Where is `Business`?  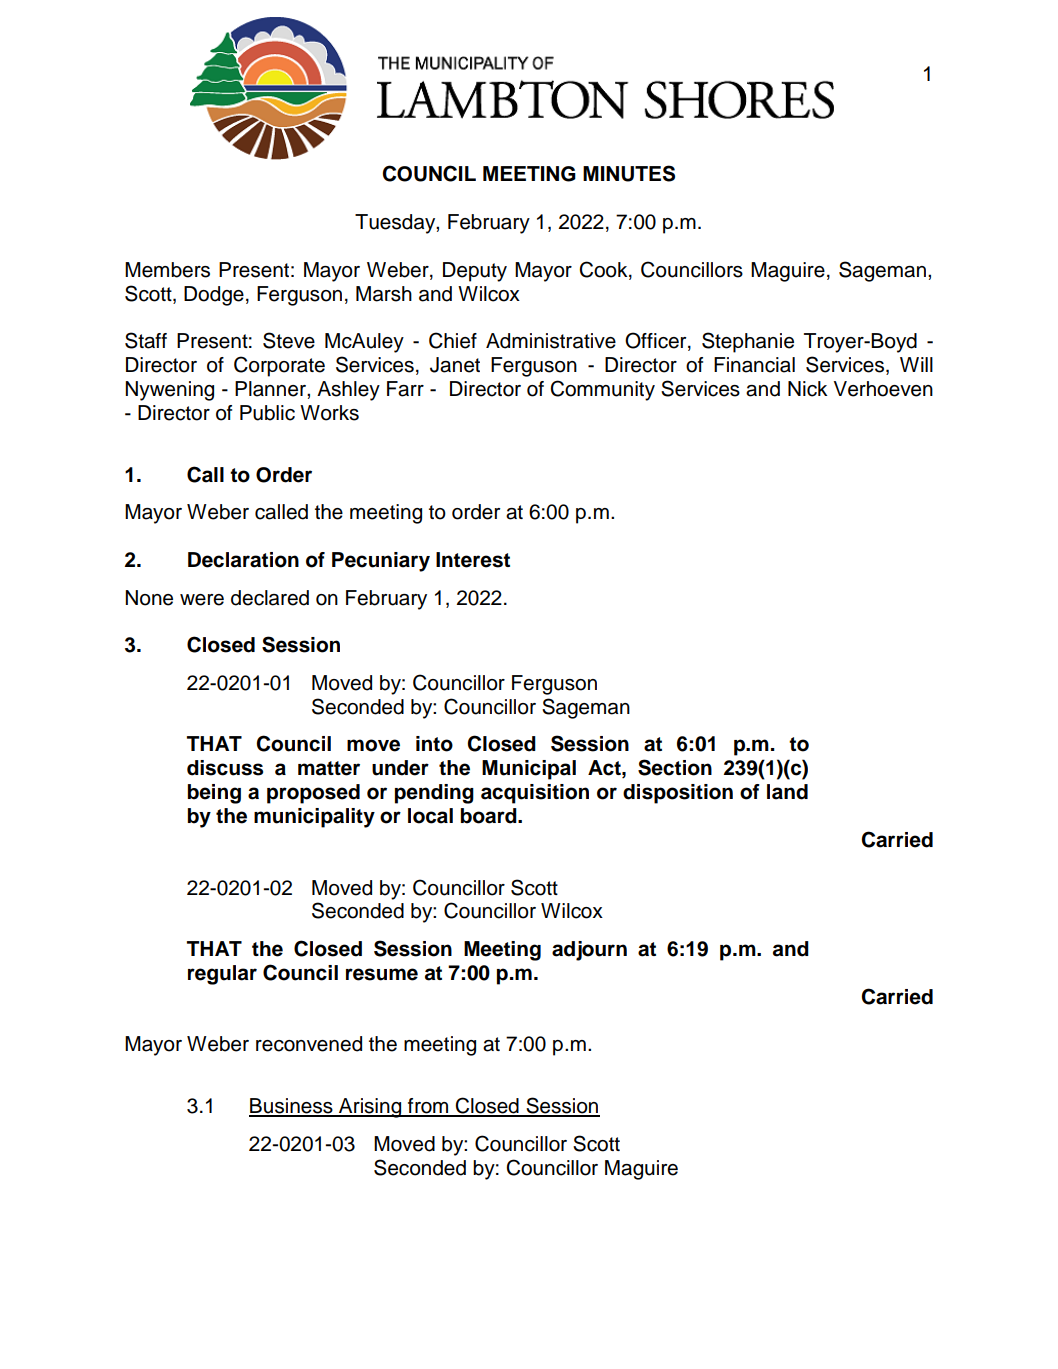
Business is located at coordinates (292, 1107).
